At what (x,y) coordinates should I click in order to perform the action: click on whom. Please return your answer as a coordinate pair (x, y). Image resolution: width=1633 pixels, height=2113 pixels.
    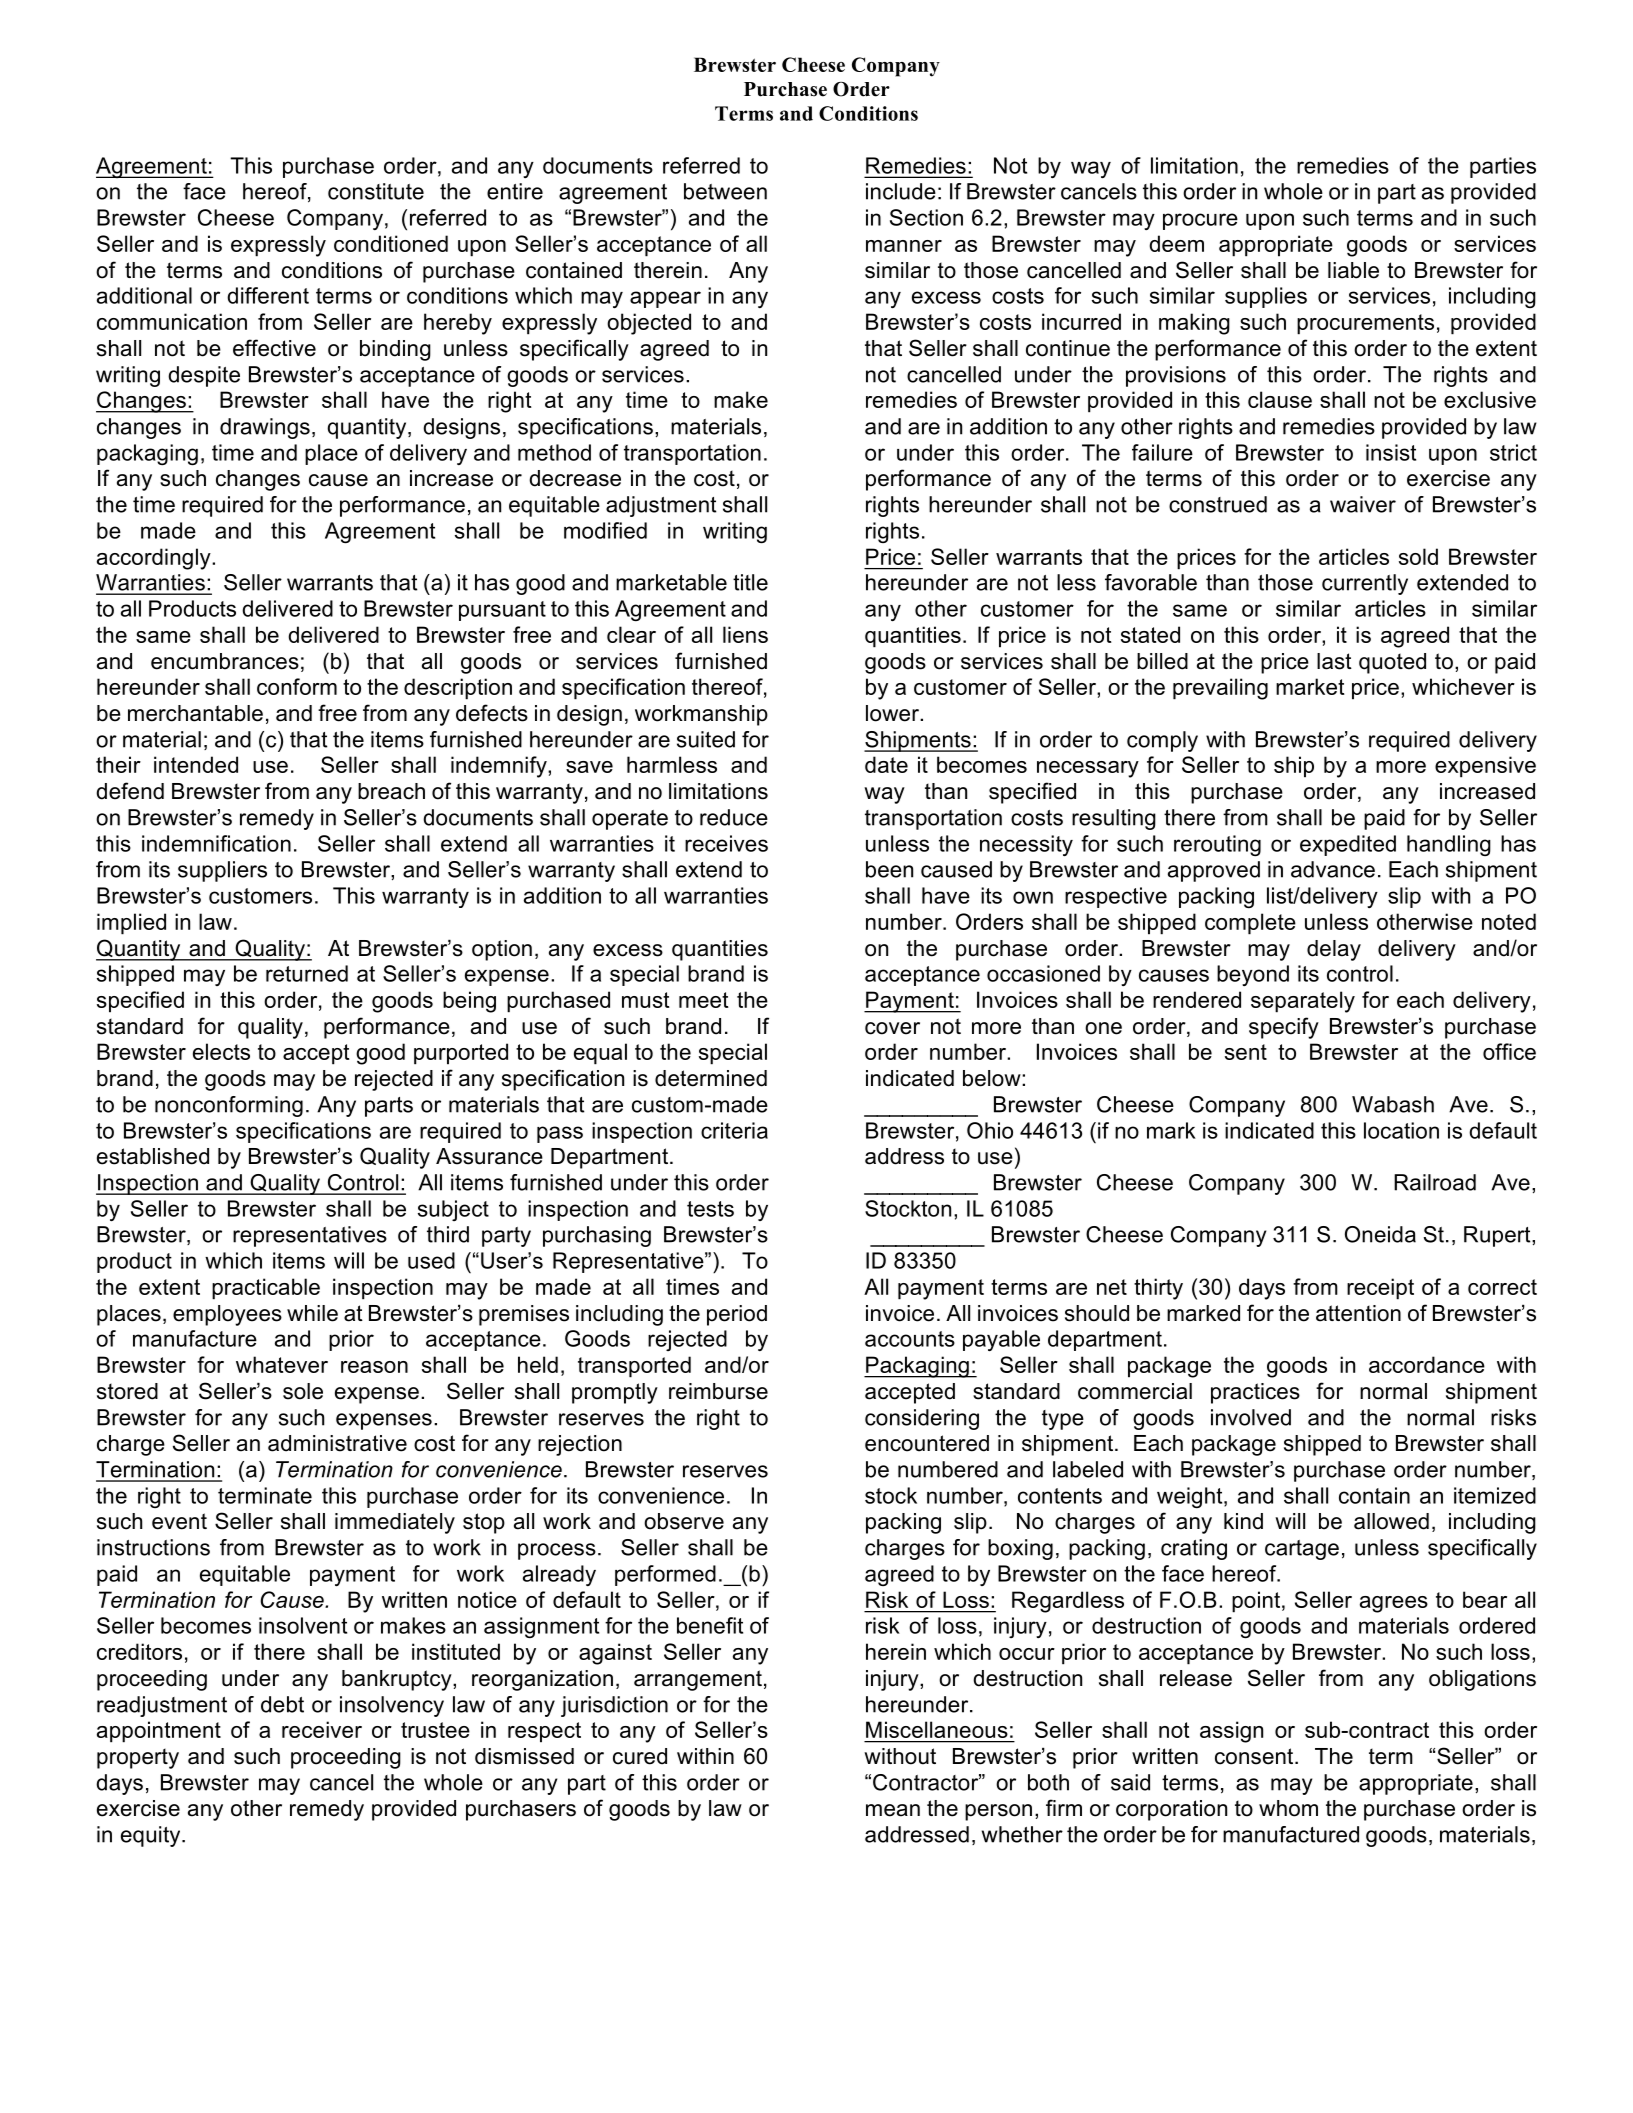
    Looking at the image, I should click on (1288, 1808).
